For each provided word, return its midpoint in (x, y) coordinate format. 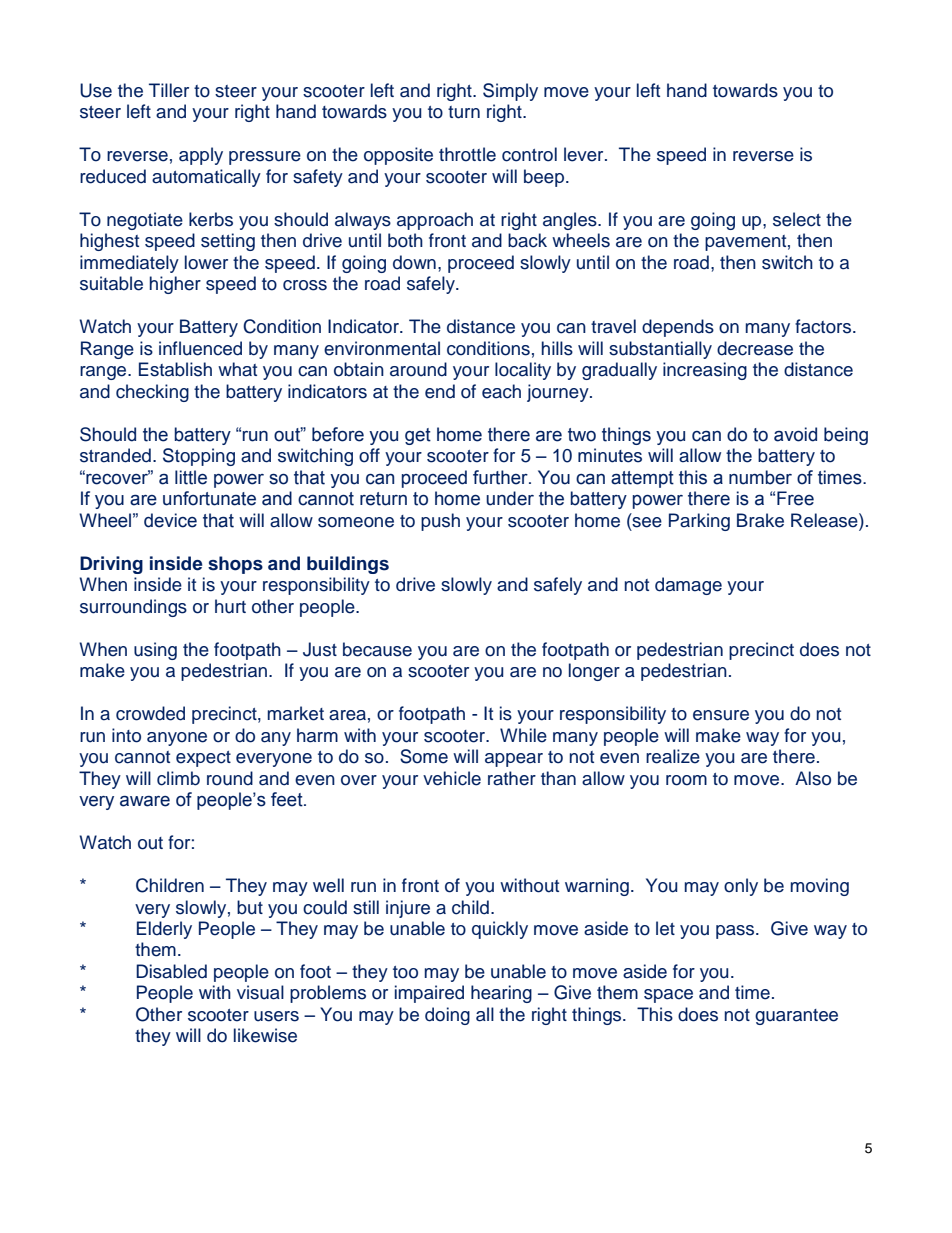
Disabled (171, 971)
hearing (501, 994)
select (797, 219)
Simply (510, 92)
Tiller (169, 90)
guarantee (796, 1017)
